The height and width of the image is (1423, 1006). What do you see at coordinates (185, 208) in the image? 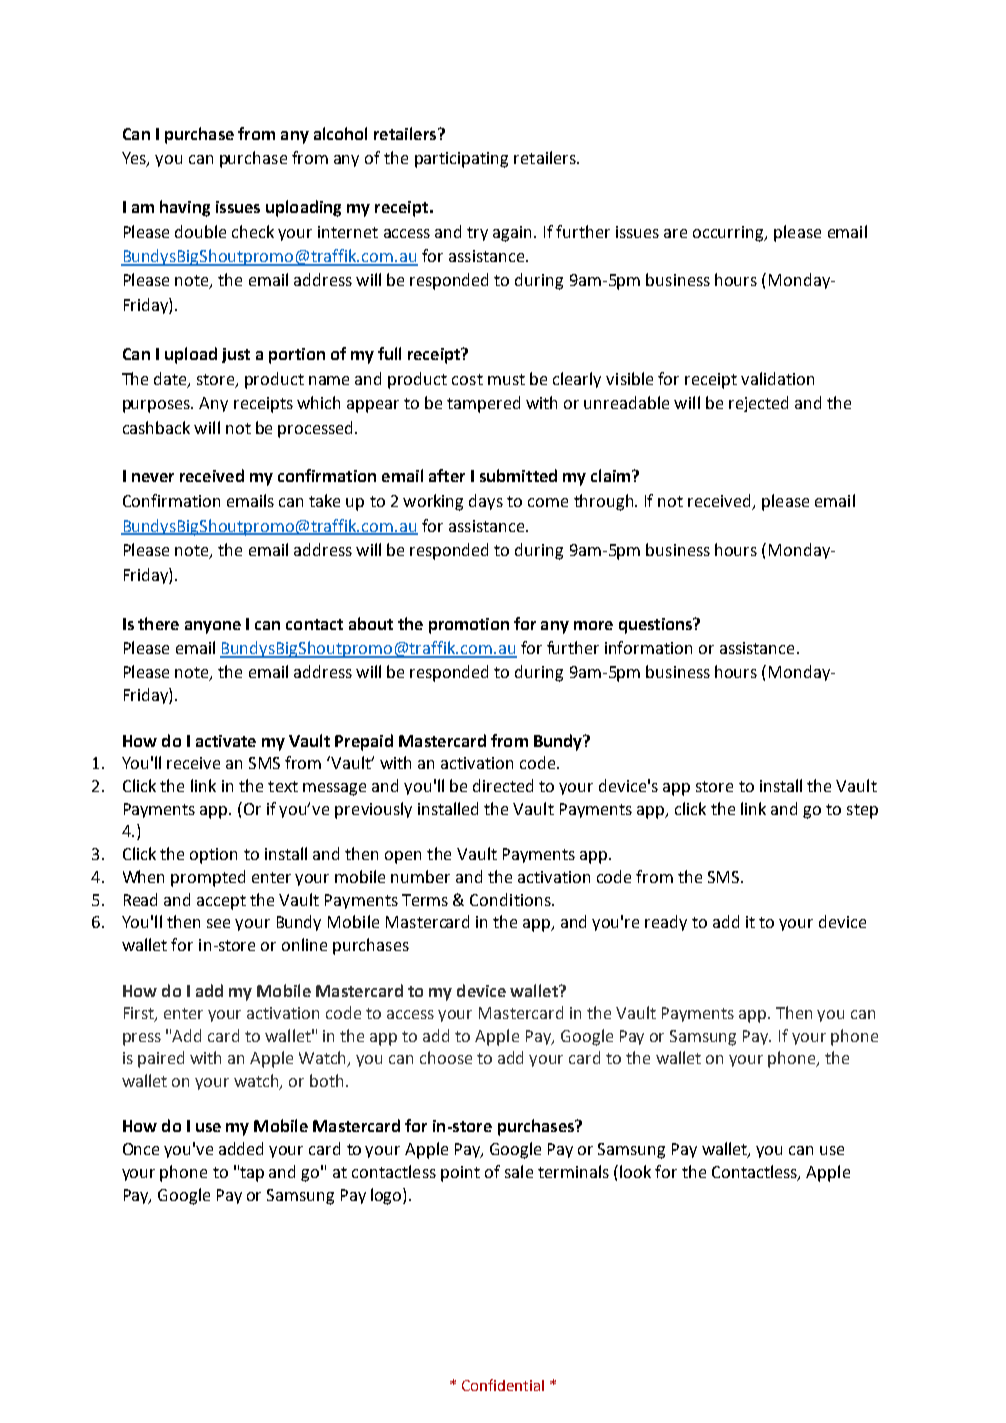
I see `having` at bounding box center [185, 208].
